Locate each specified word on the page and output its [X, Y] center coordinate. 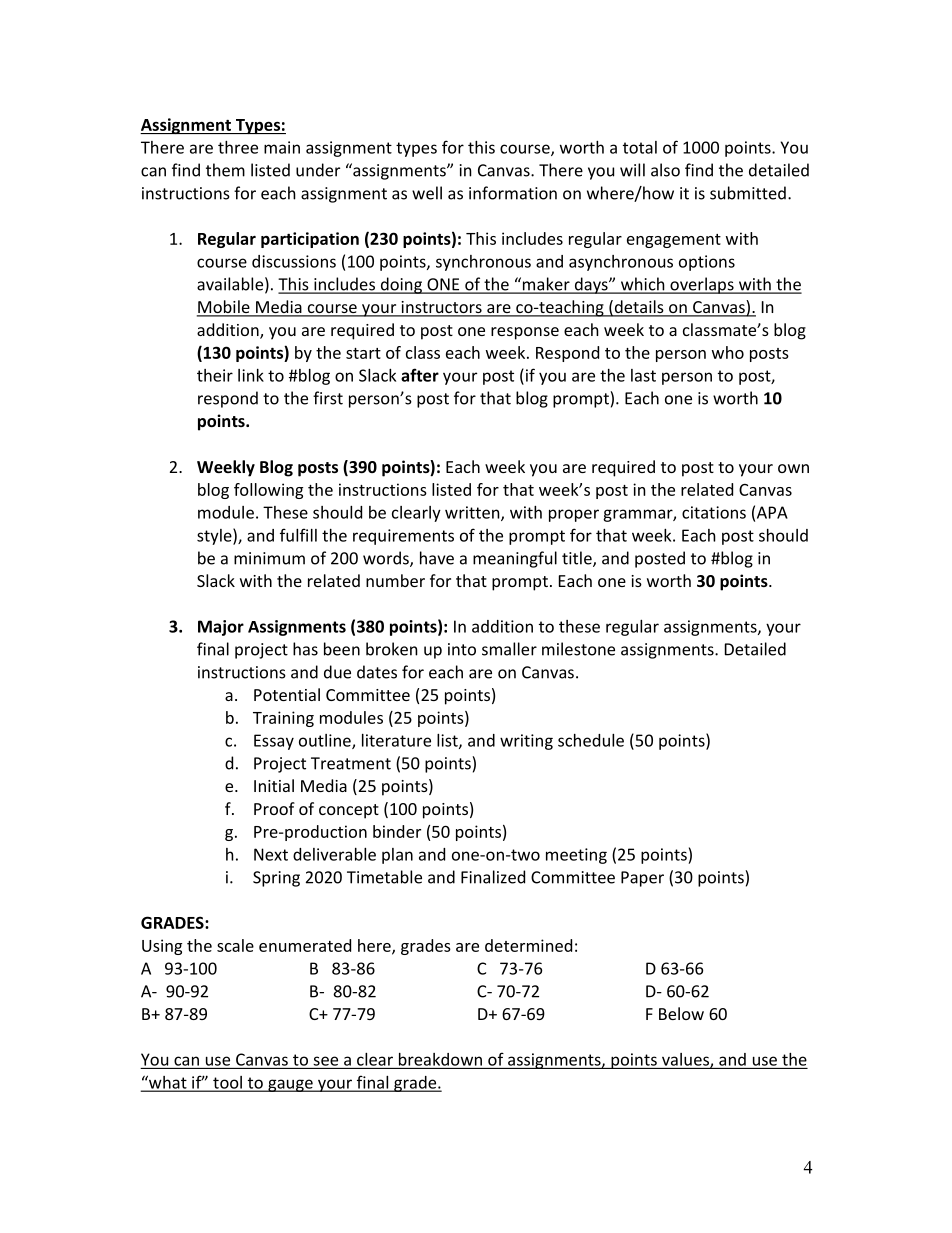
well [427, 193]
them [225, 170]
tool [227, 1083]
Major [221, 628]
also [665, 170]
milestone [578, 649]
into [462, 649]
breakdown [440, 1059]
